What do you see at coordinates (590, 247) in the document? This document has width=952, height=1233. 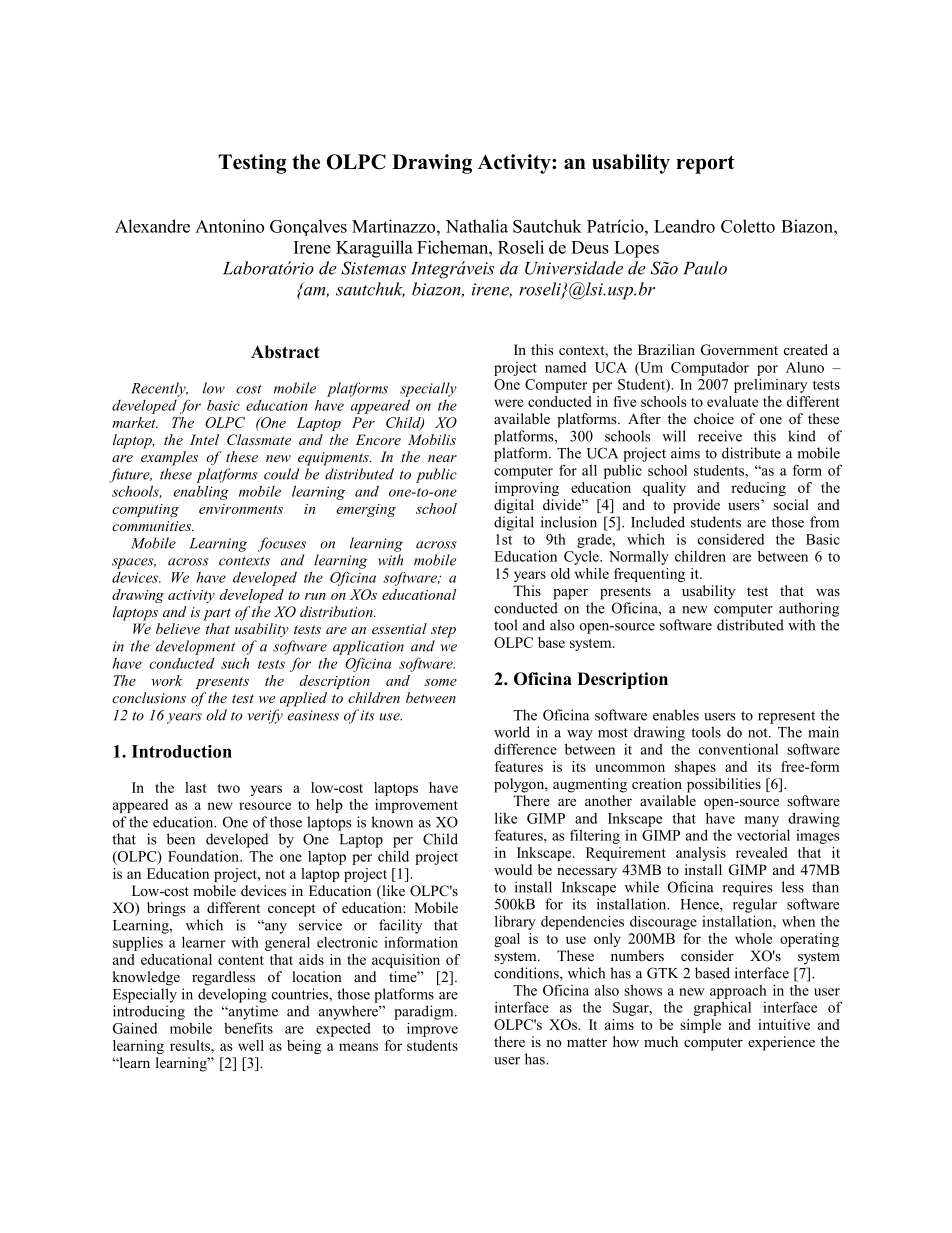 I see `Deus` at bounding box center [590, 247].
